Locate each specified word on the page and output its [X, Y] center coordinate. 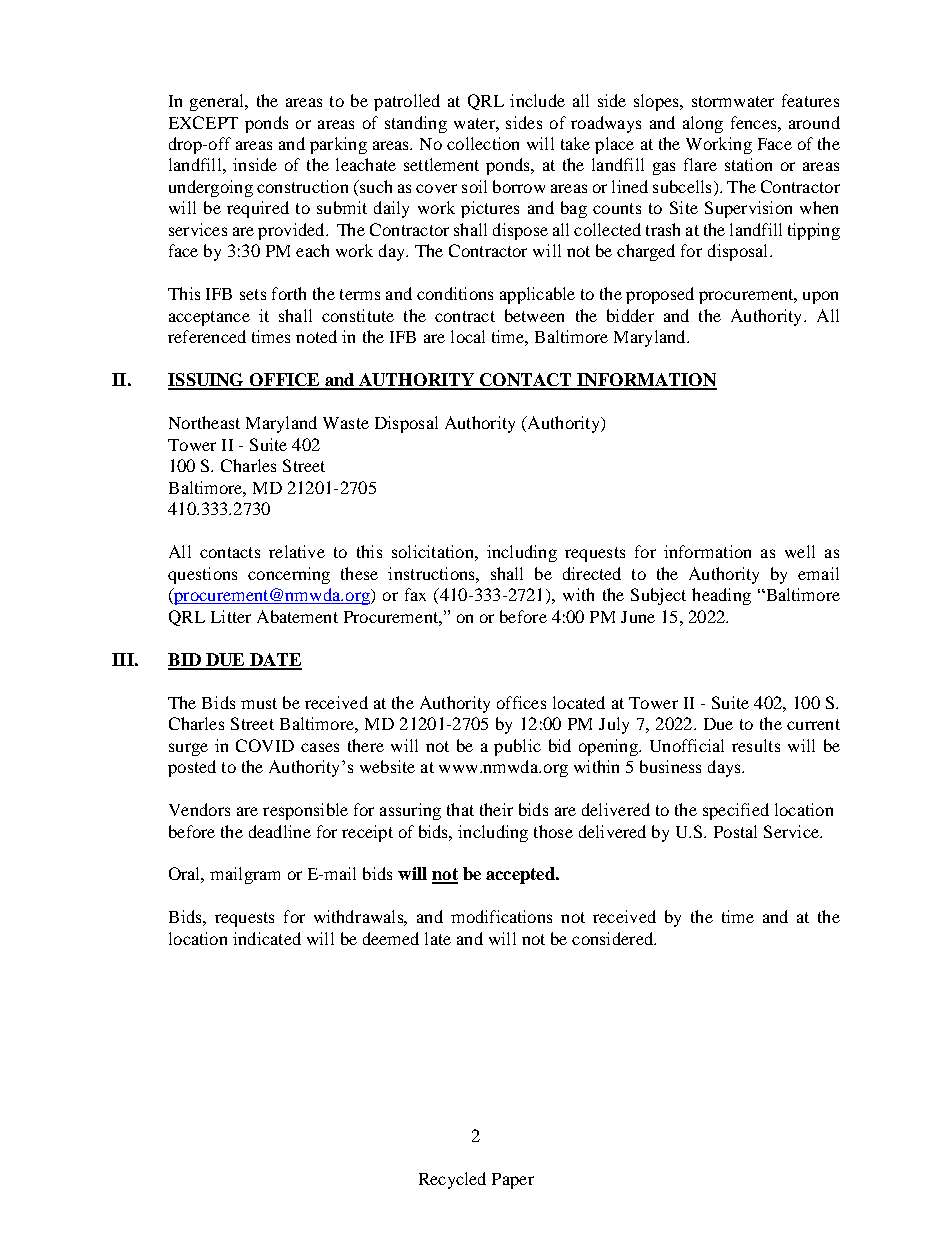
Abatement [297, 616]
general [218, 102]
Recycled [452, 1180]
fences [755, 122]
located [579, 702]
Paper [513, 1181]
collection [483, 143]
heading [721, 596]
